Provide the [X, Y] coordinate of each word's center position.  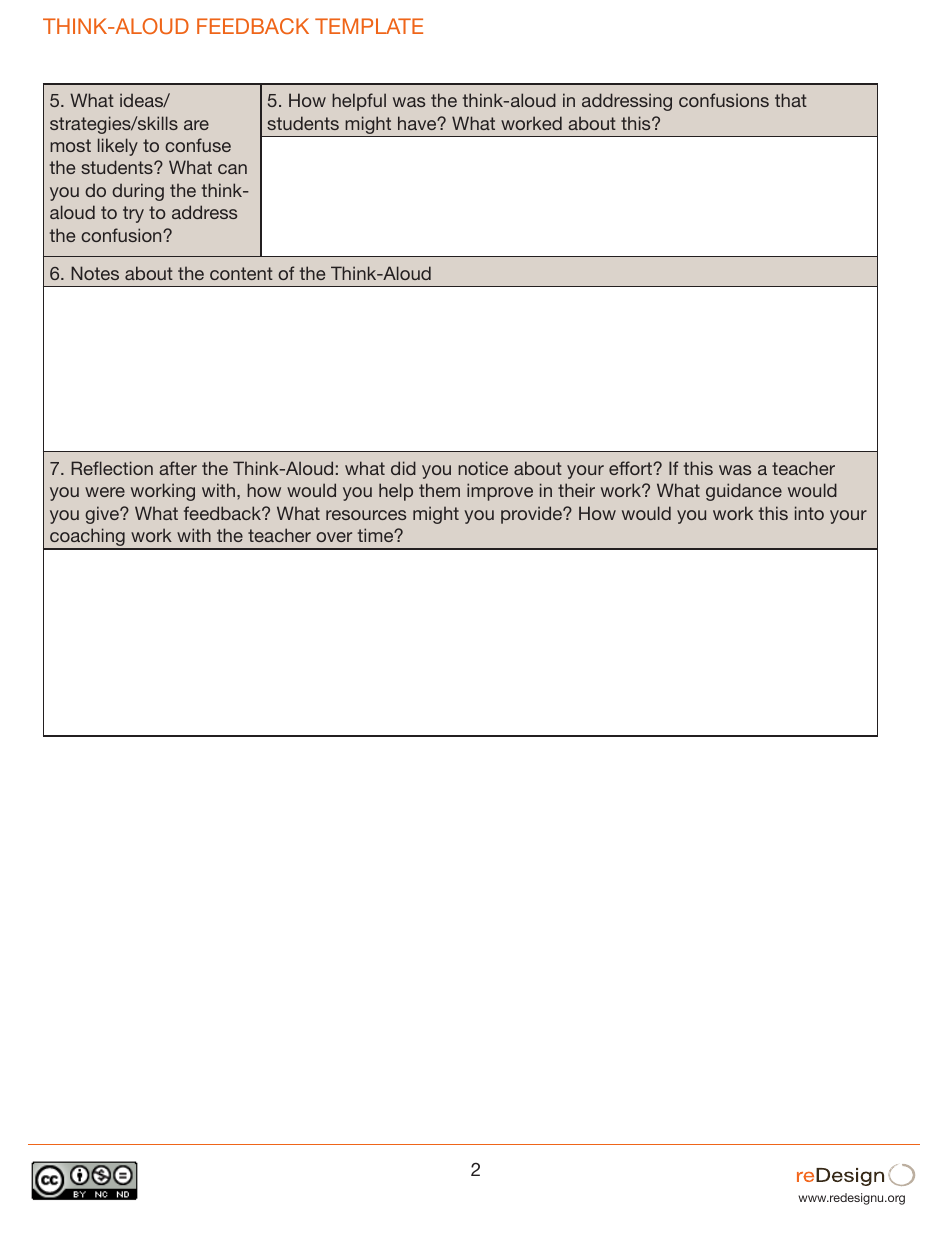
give [103, 515]
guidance [744, 492]
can [232, 169]
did [403, 468]
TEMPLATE [369, 26]
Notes [95, 273]
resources [366, 515]
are [196, 125]
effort [631, 468]
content [241, 273]
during [138, 192]
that [791, 100]
